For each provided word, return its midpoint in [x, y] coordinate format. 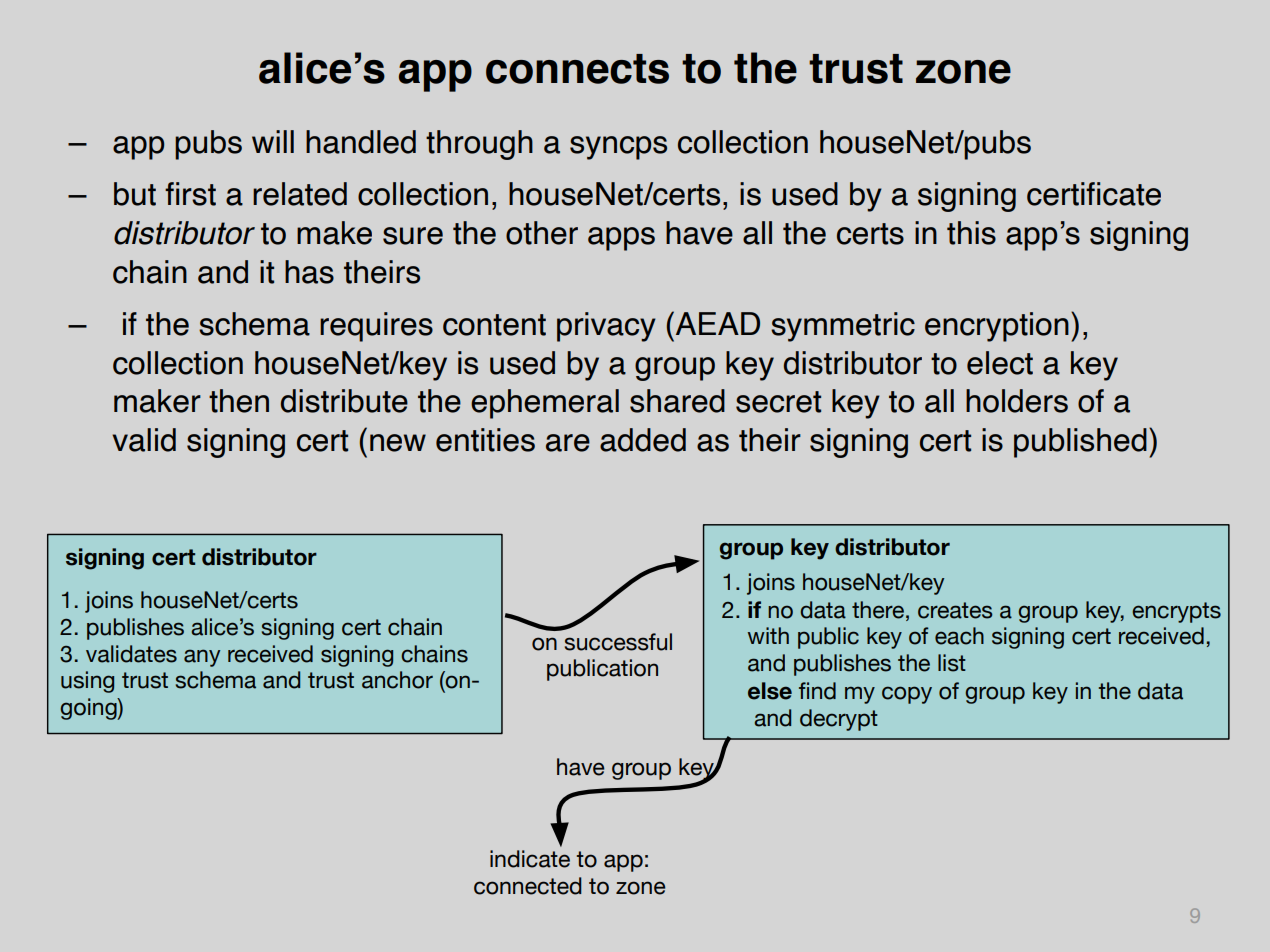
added [643, 440]
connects [577, 69]
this [971, 233]
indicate [530, 859]
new [398, 443]
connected [528, 886]
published [1080, 443]
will [273, 141]
